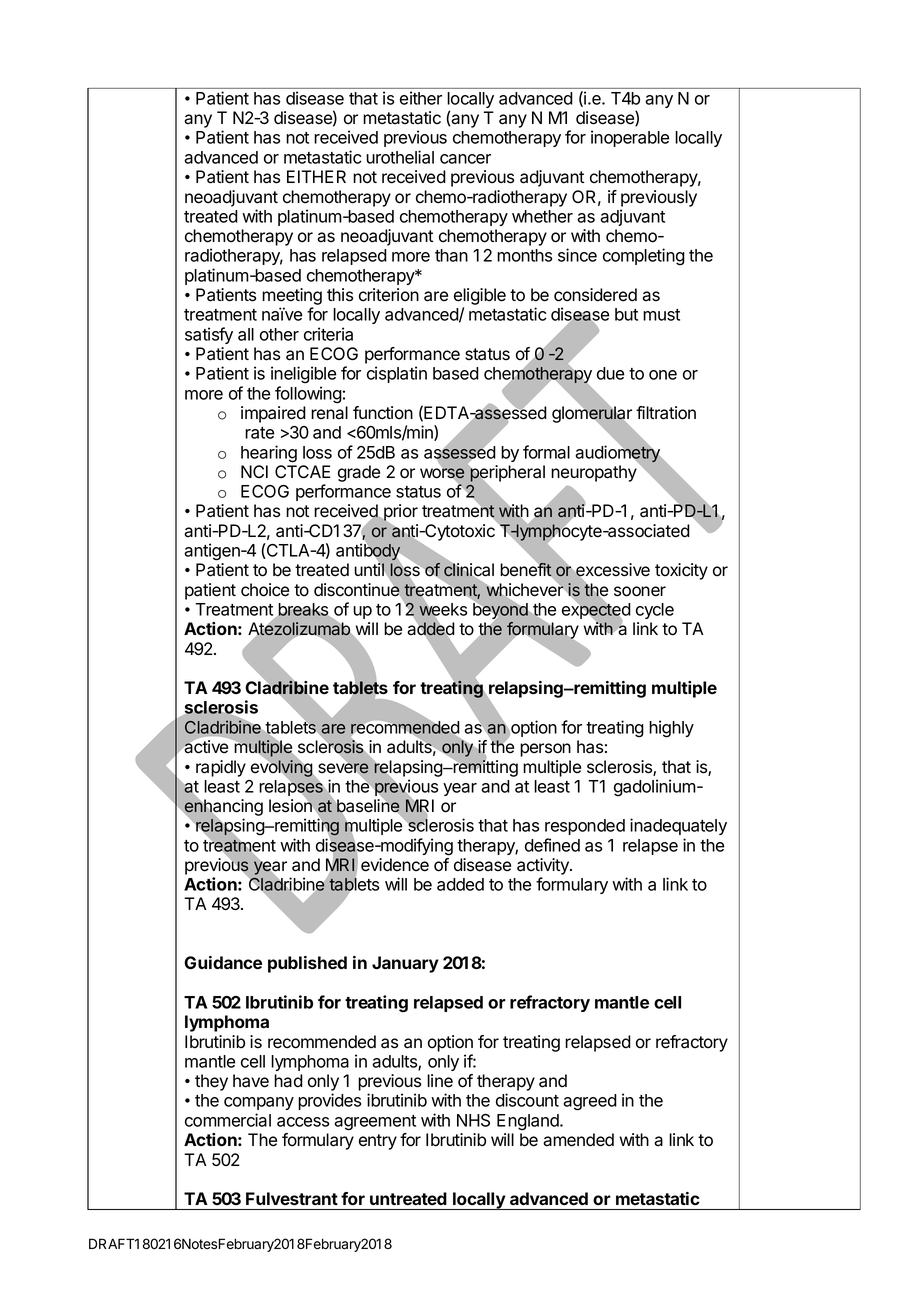 The width and height of the document is (924, 1308). What do you see at coordinates (292, 298) in the document?
I see `meeting` at bounding box center [292, 298].
